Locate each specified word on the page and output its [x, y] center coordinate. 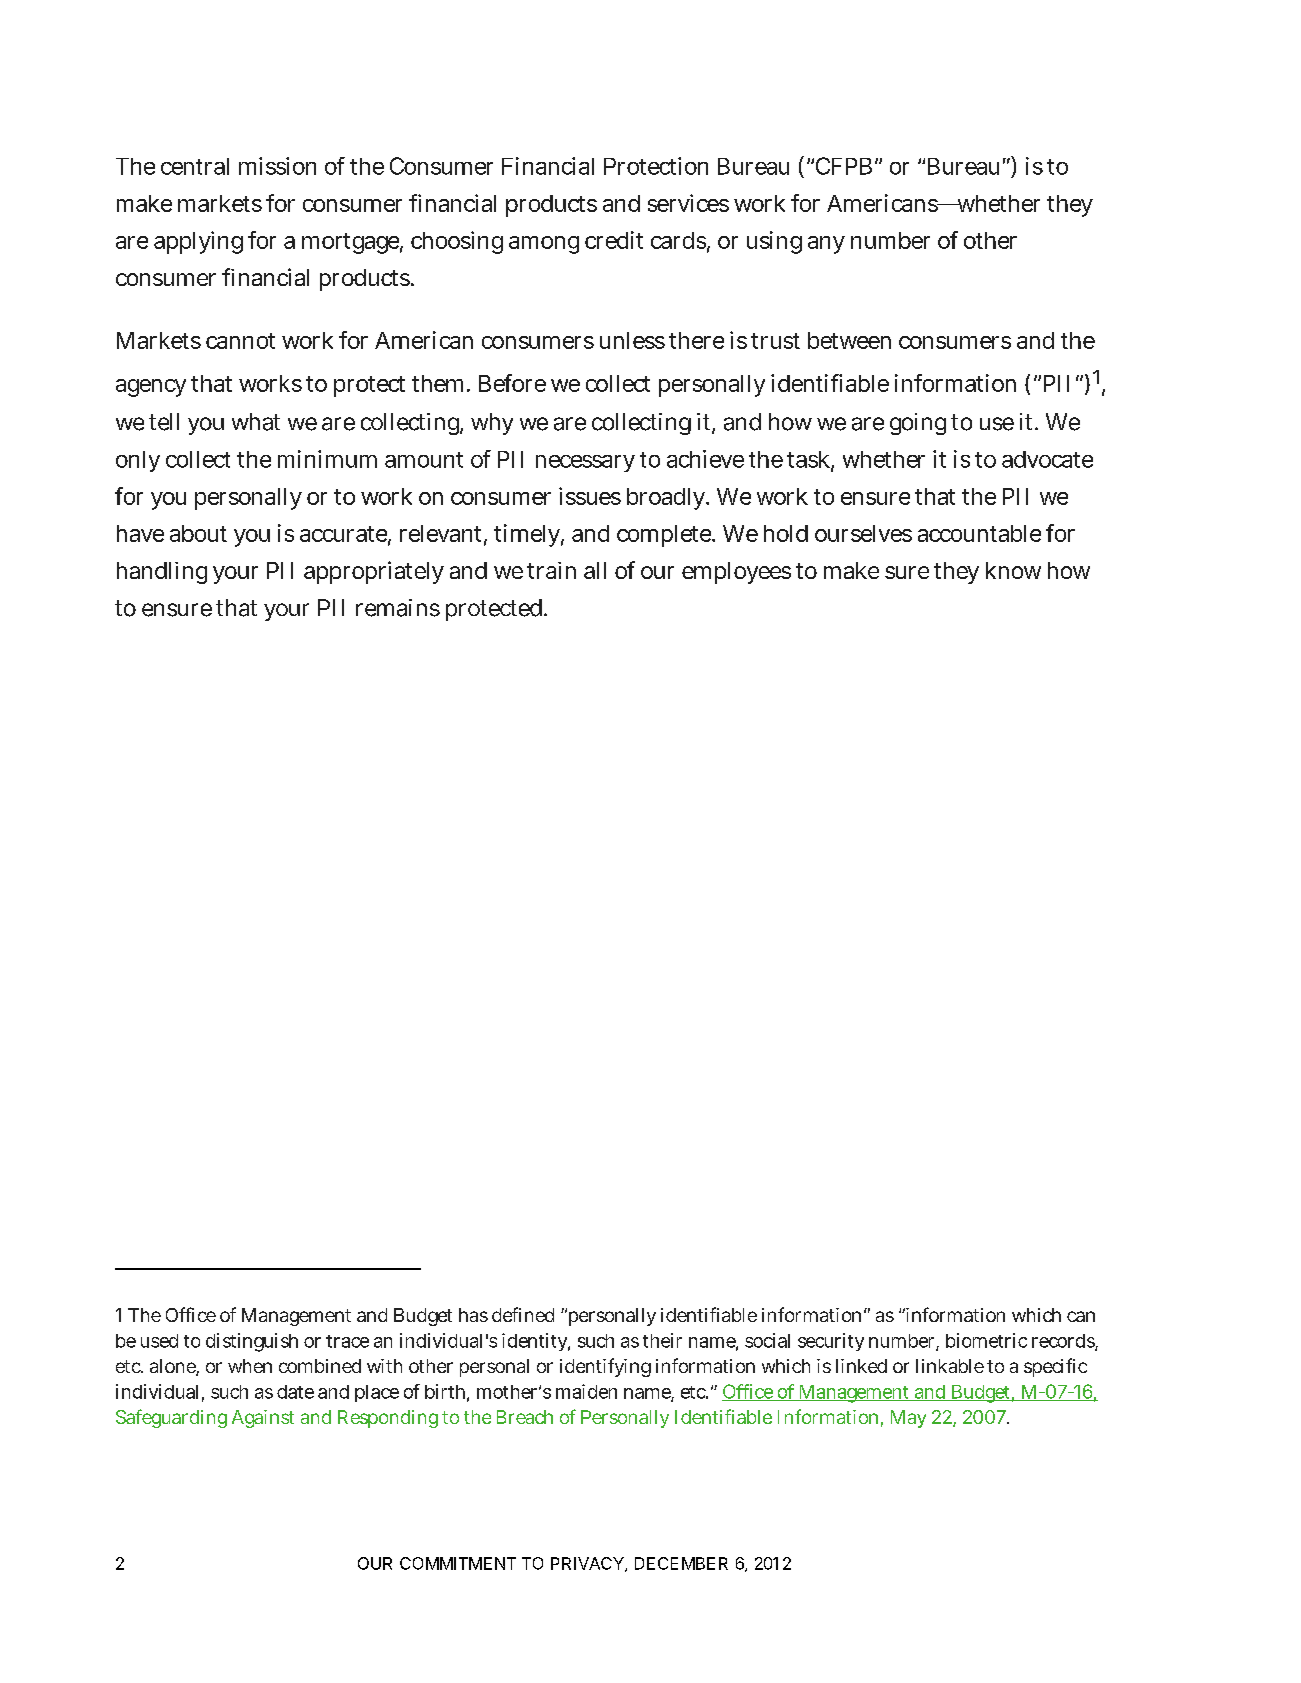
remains [398, 608]
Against [263, 1419]
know [1013, 570]
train [551, 570]
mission [277, 166]
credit [614, 240]
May [908, 1419]
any [826, 245]
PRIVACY [588, 1564]
